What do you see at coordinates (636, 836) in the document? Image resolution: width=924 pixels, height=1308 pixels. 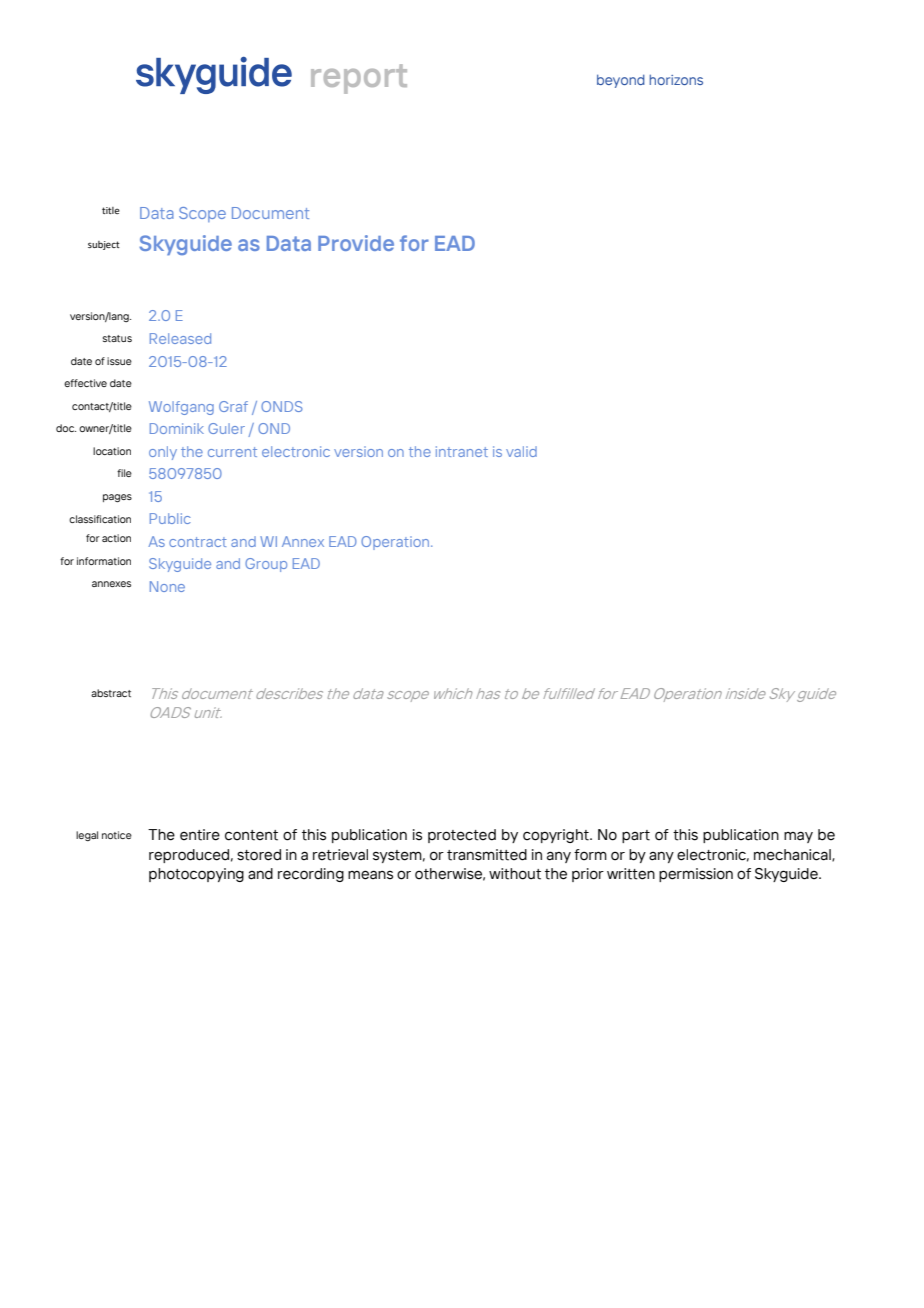 I see `part` at bounding box center [636, 836].
